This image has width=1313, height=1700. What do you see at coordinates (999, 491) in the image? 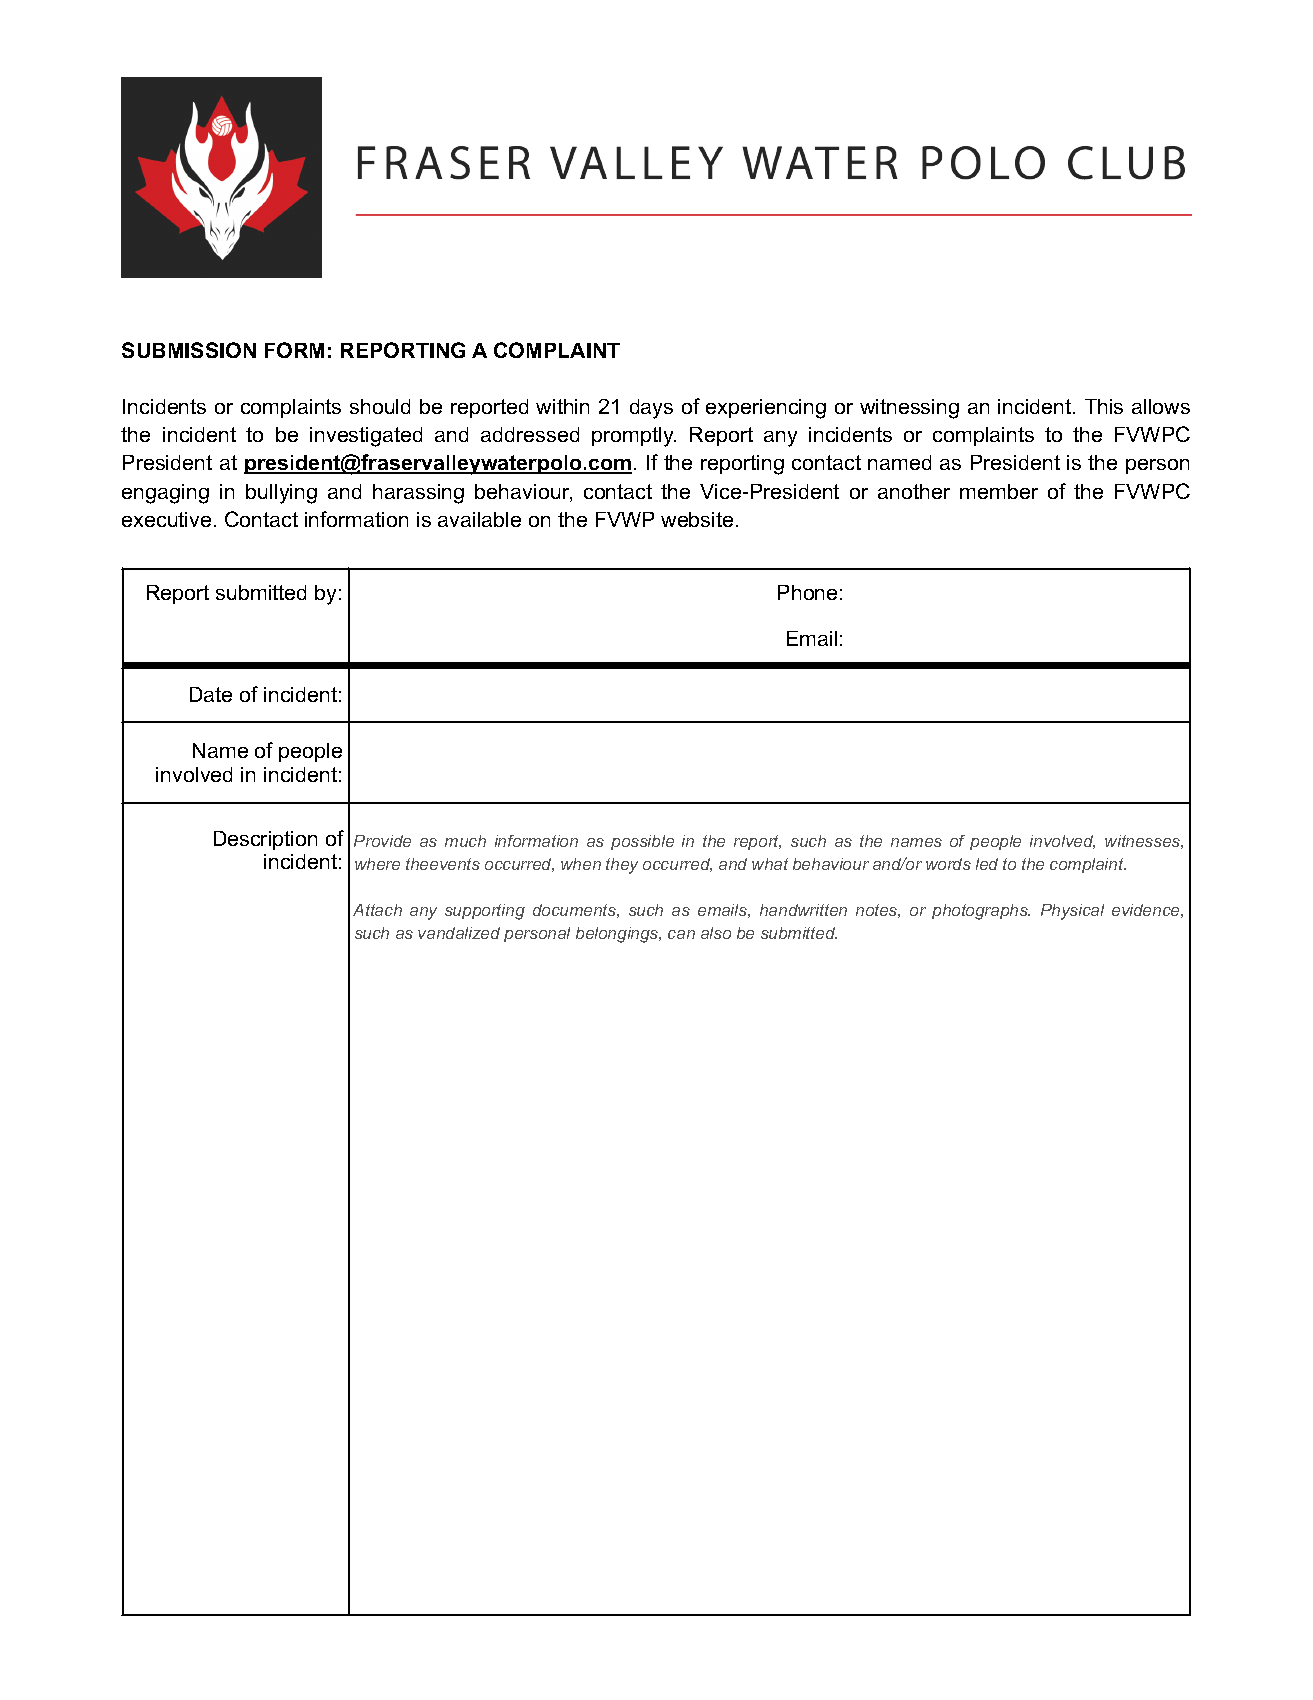
I see `member` at bounding box center [999, 491].
